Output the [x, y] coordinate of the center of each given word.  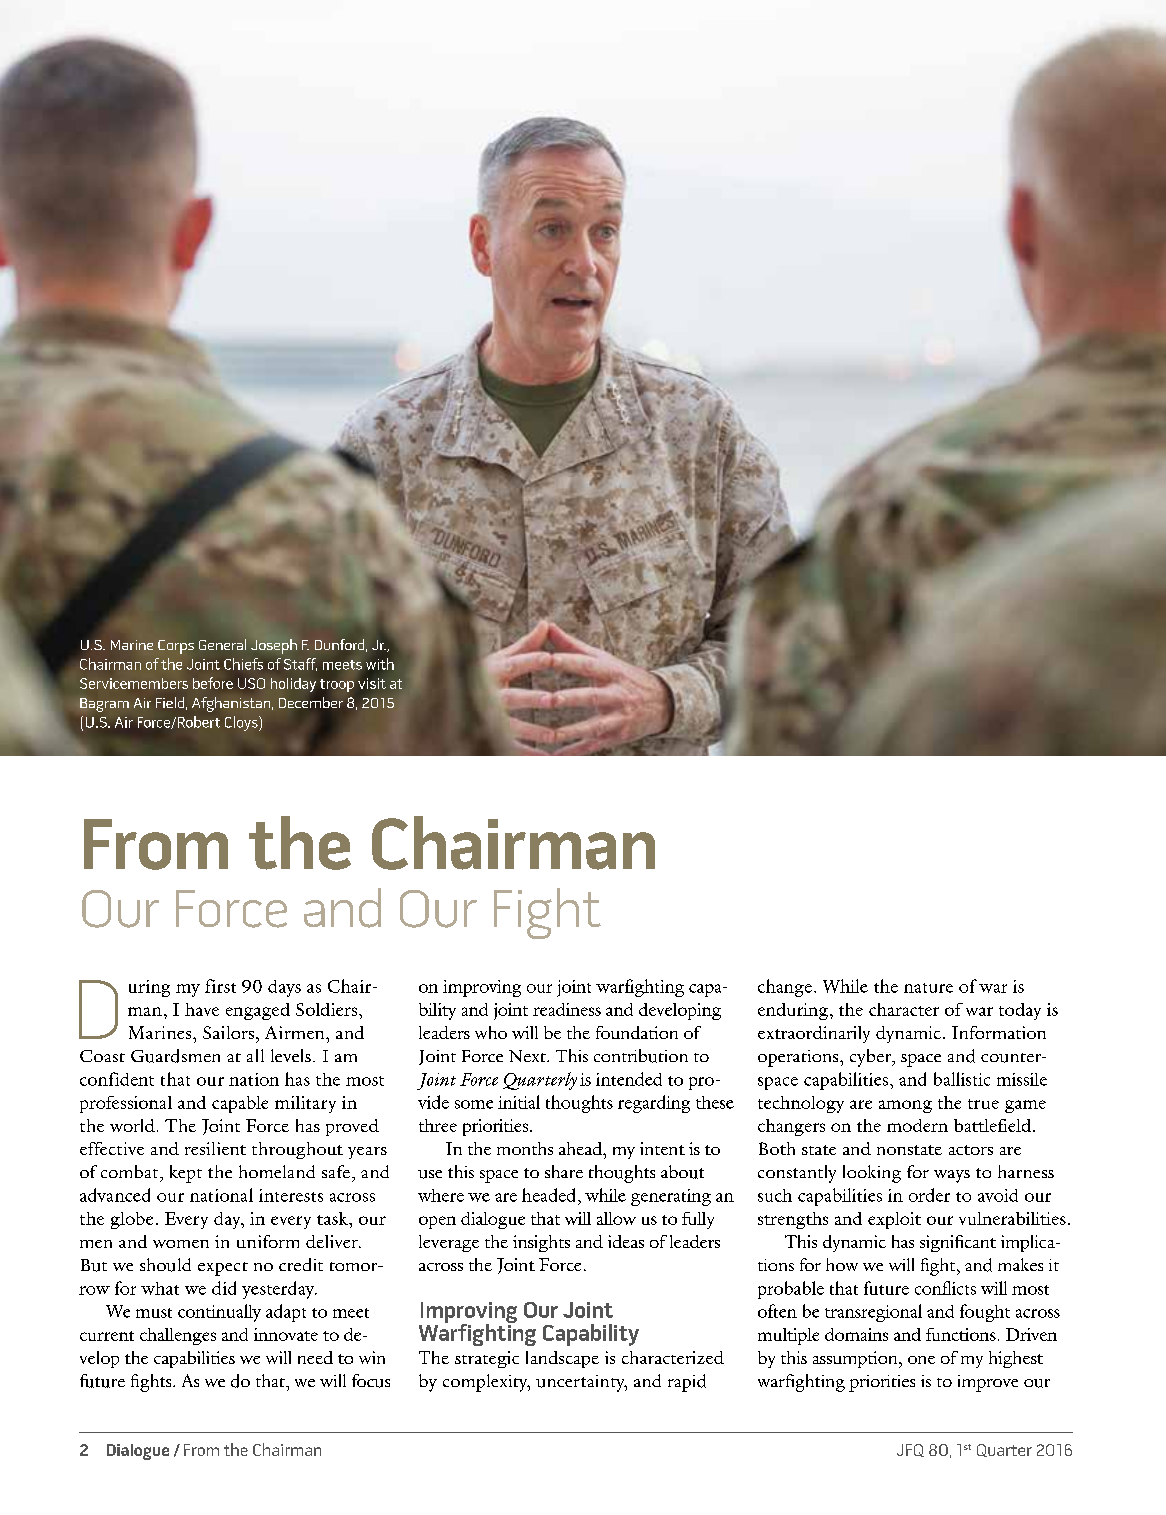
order [929, 1195]
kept [186, 1174]
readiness [567, 1009]
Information [999, 1032]
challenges [178, 1336]
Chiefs [243, 664]
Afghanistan [232, 704]
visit [372, 683]
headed [550, 1195]
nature [928, 988]
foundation [637, 1032]
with [380, 664]
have [202, 1009]
